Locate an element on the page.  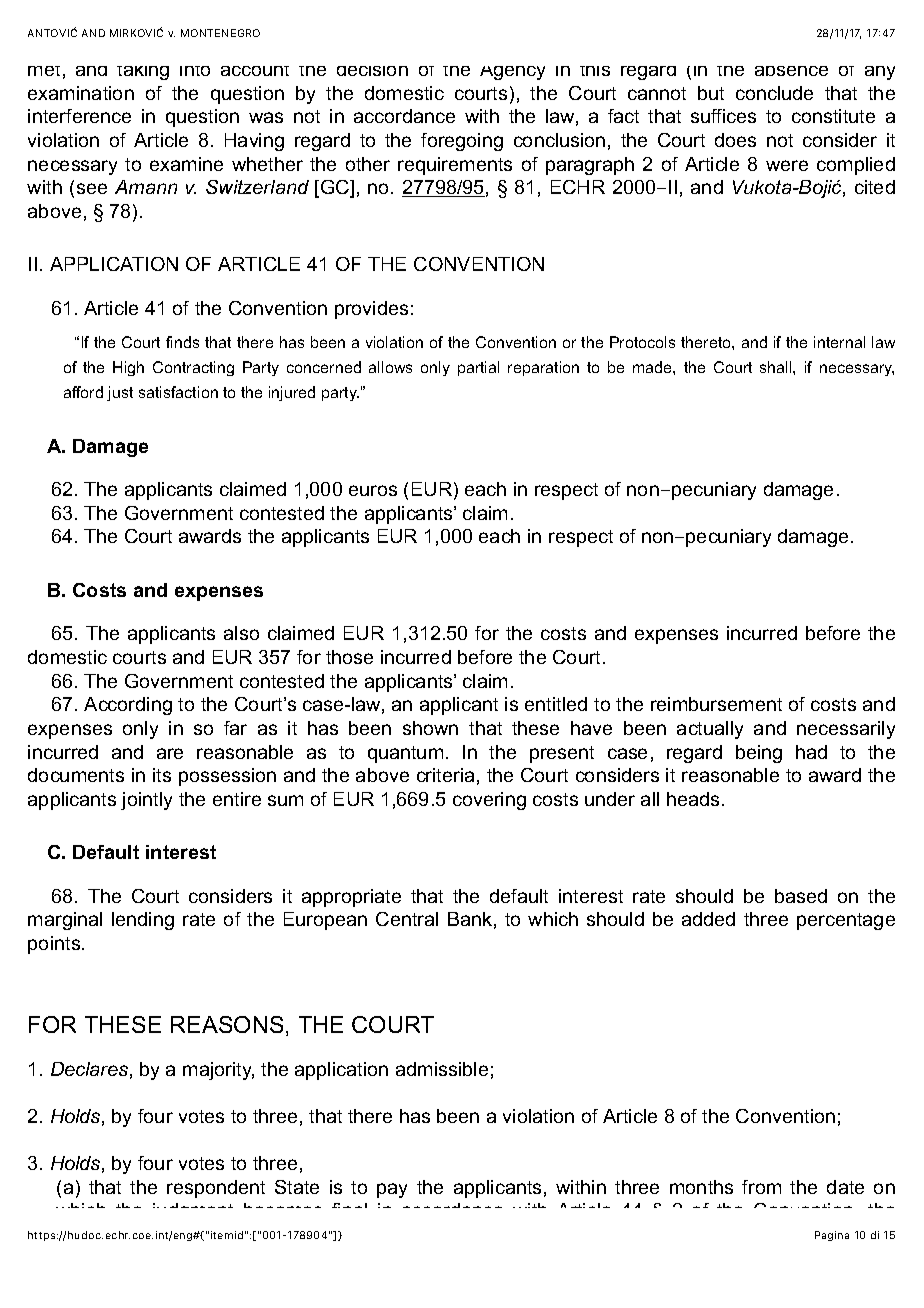
absence is located at coordinates (791, 71).
